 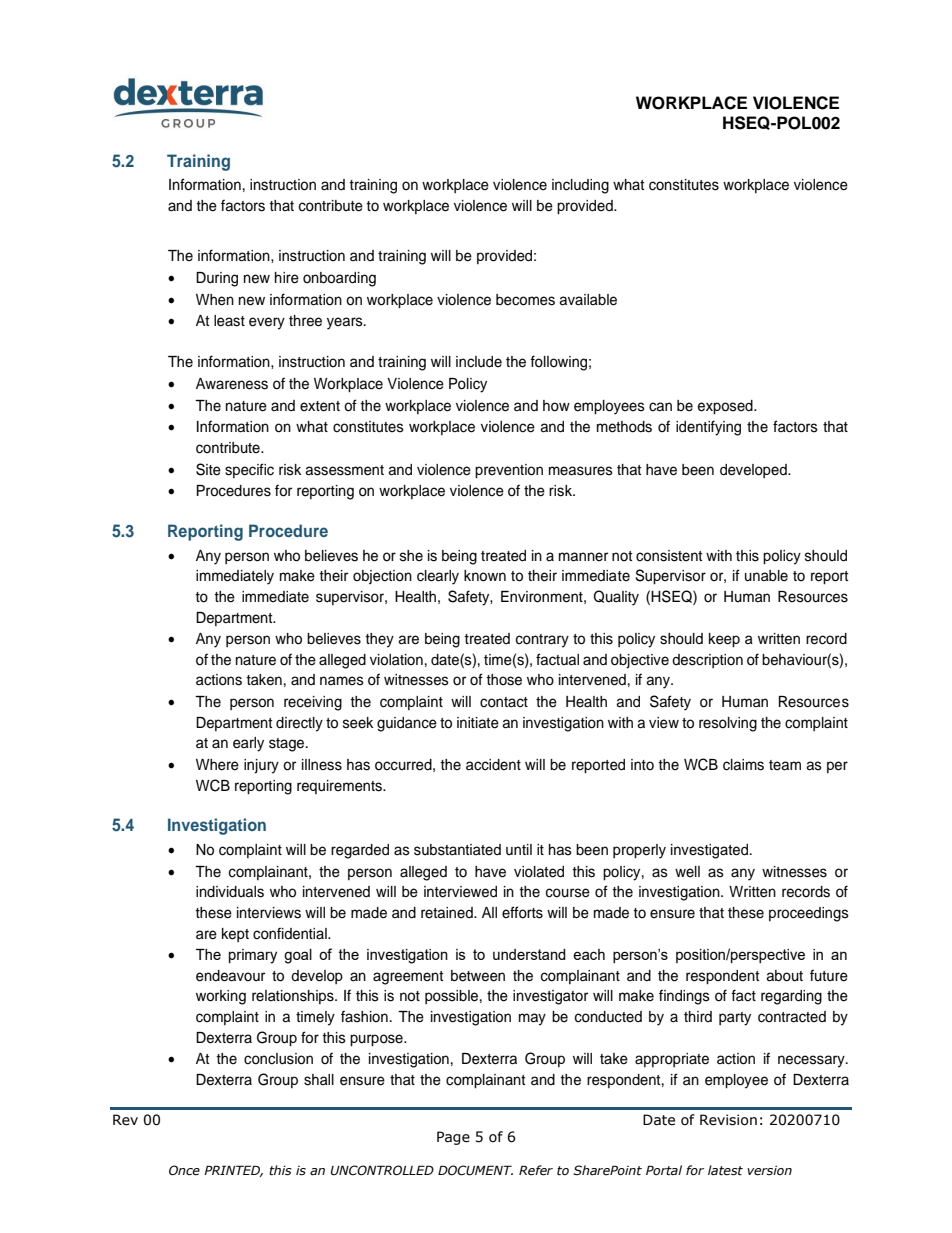 What do you see at coordinates (809, 914) in the document?
I see `proceedings` at bounding box center [809, 914].
